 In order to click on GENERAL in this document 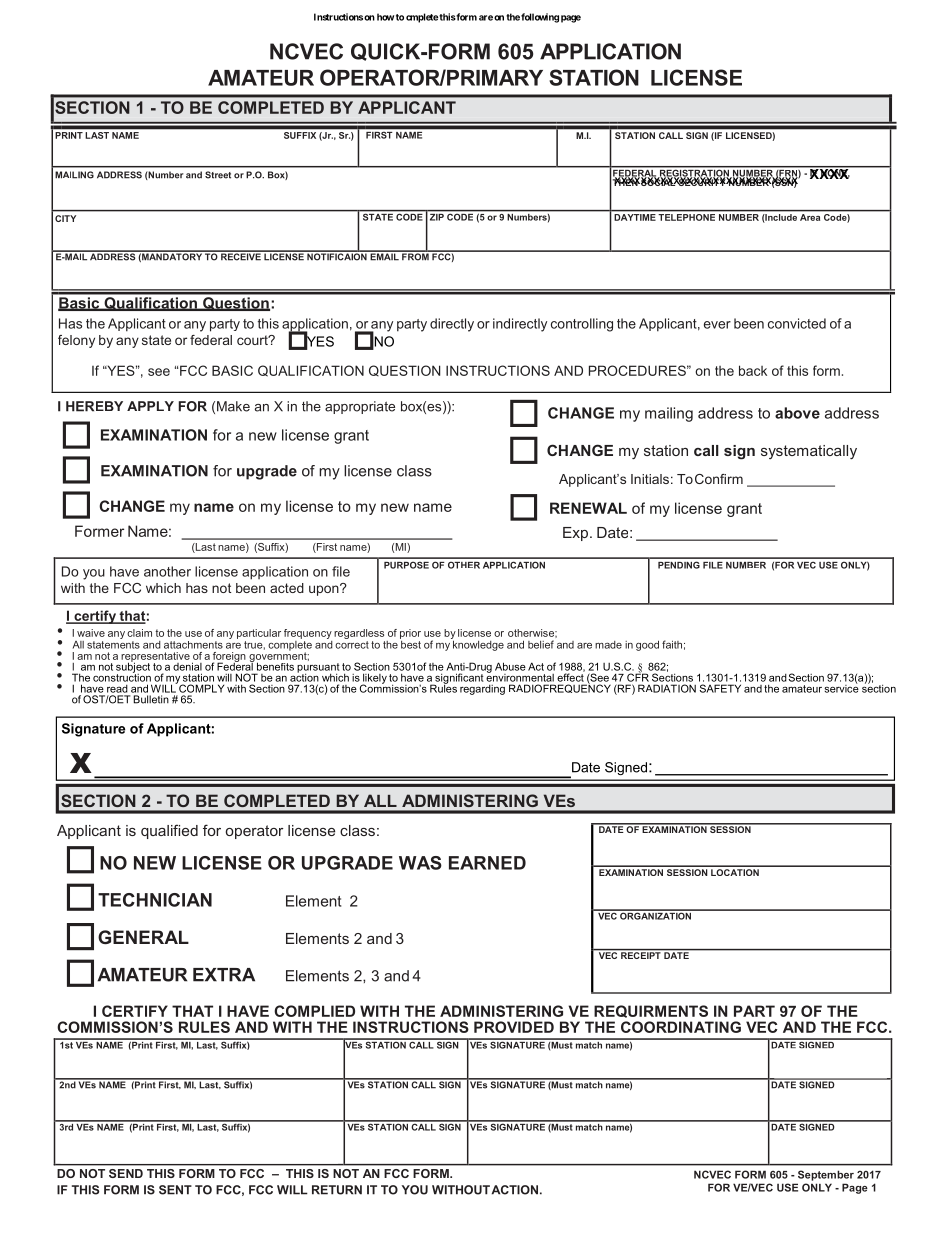, I will do `click(143, 937)`.
